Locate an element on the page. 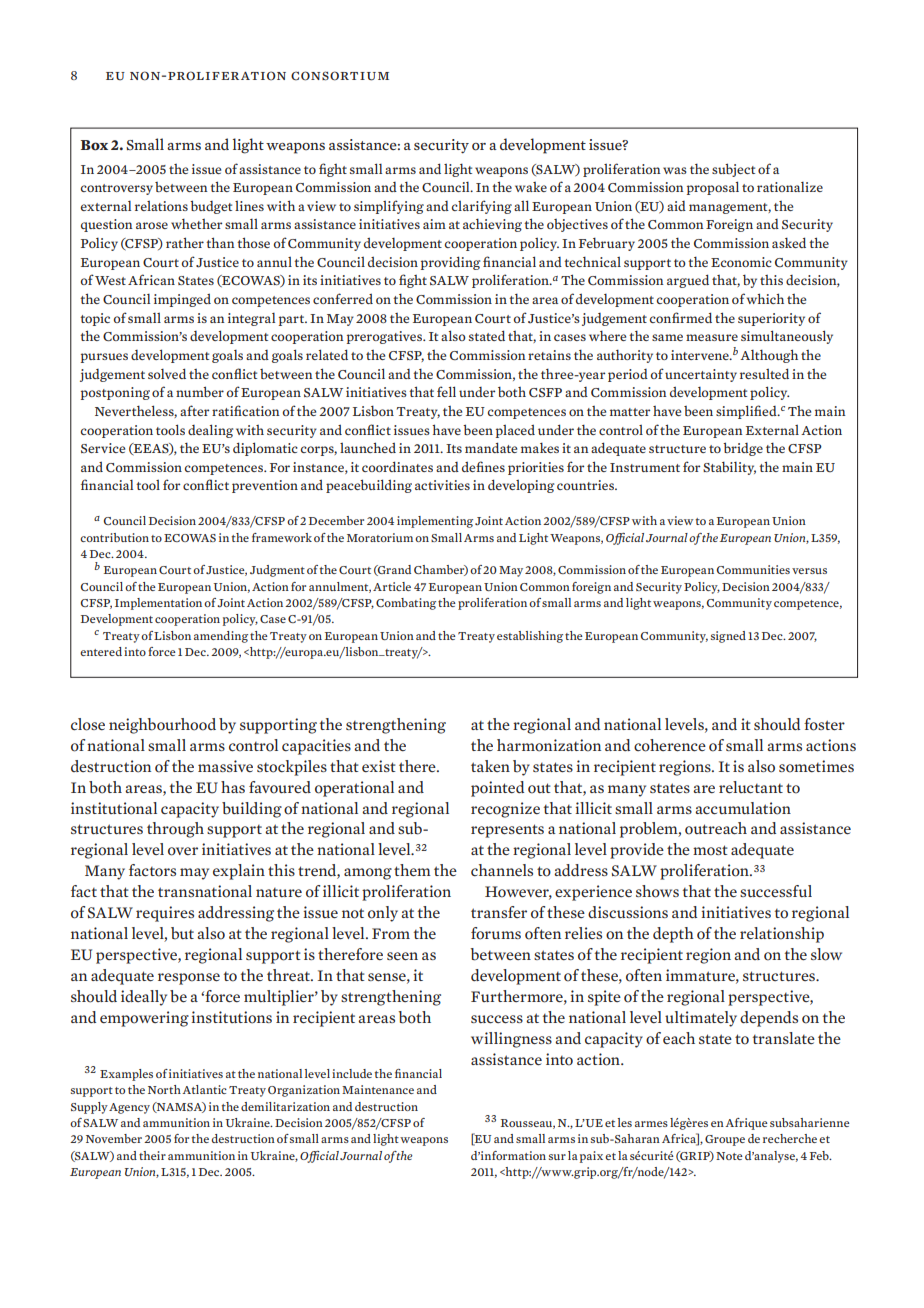  solved is located at coordinates (167, 373).
